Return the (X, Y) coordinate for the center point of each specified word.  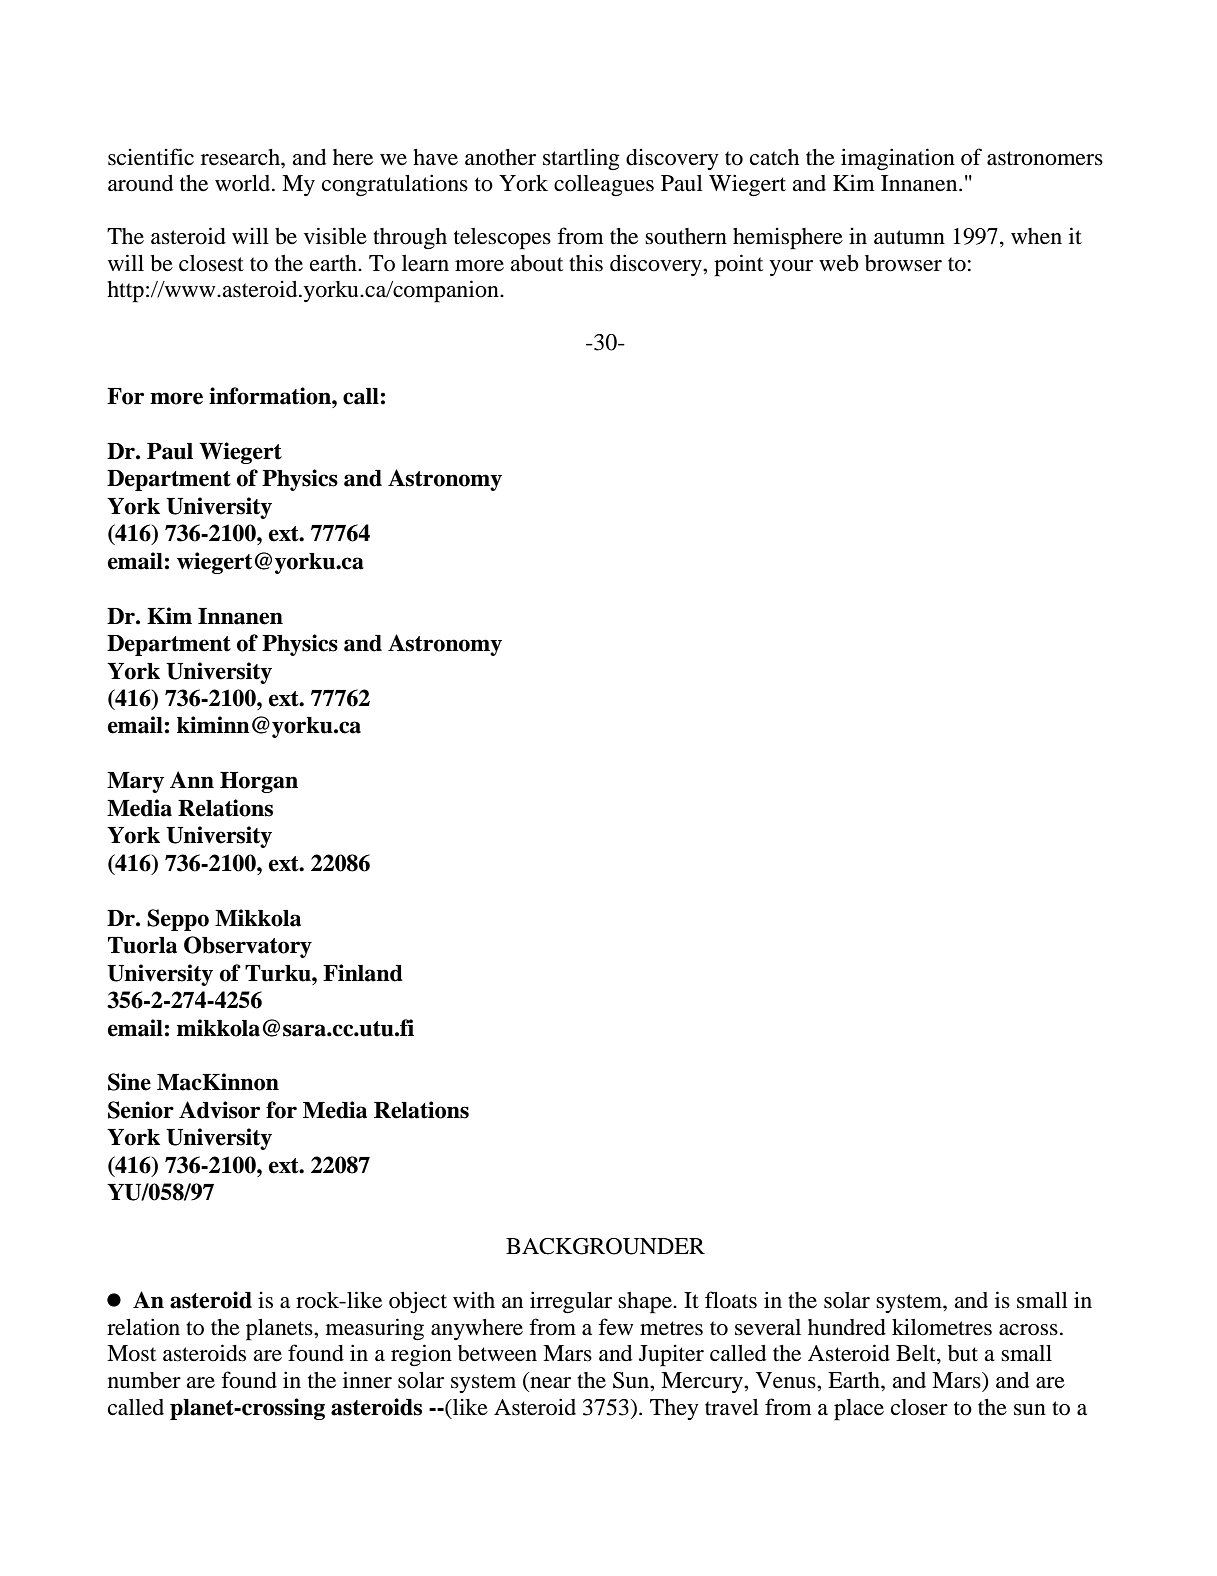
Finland (363, 973)
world (244, 183)
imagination (898, 159)
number (144, 1380)
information (271, 396)
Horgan (259, 782)
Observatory (248, 947)
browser (903, 263)
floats (731, 1300)
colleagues (604, 185)
